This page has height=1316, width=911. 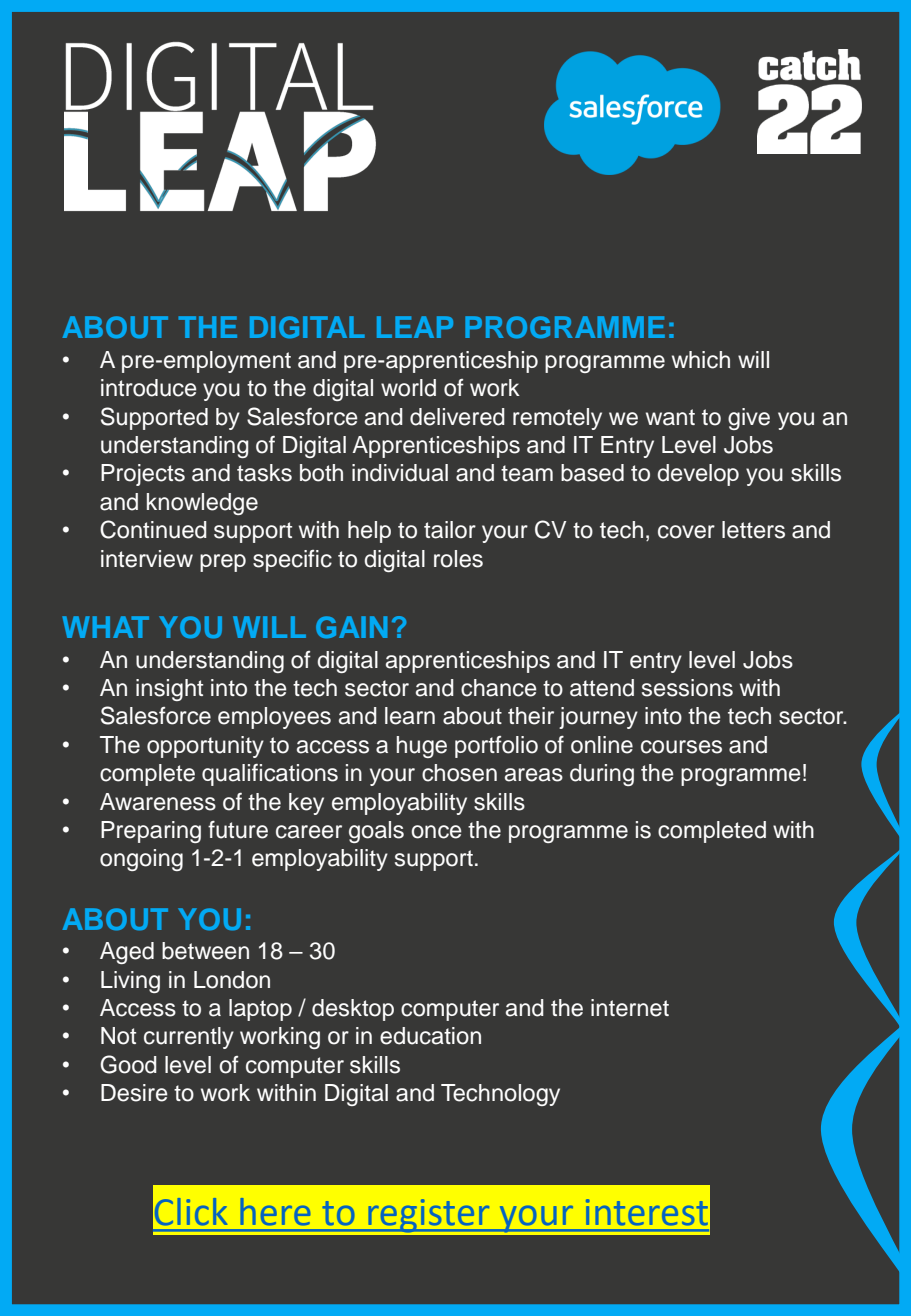 What do you see at coordinates (149, 388) in the page?
I see `introduce` at bounding box center [149, 388].
